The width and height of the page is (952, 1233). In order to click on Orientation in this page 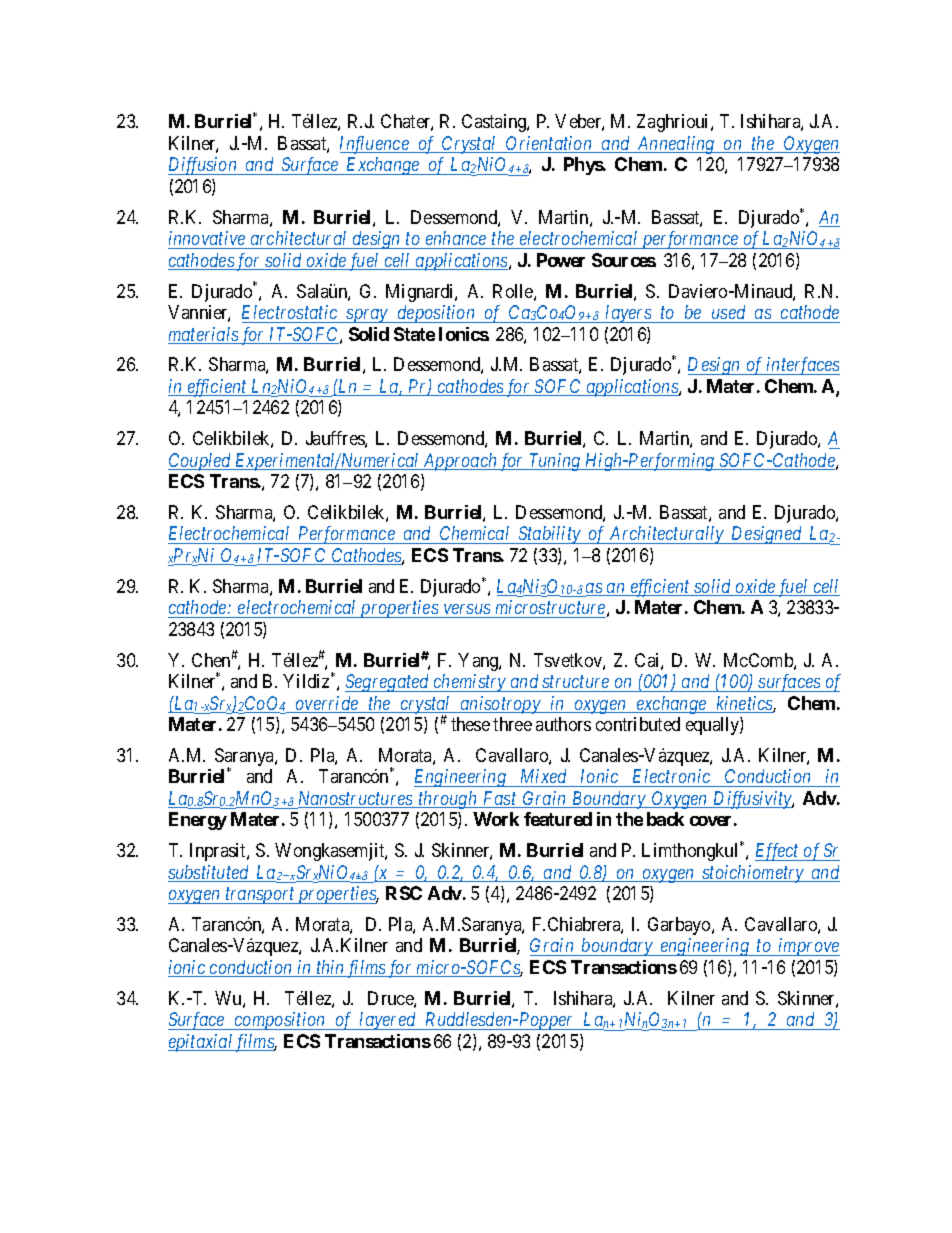, I will do `click(549, 144)`.
